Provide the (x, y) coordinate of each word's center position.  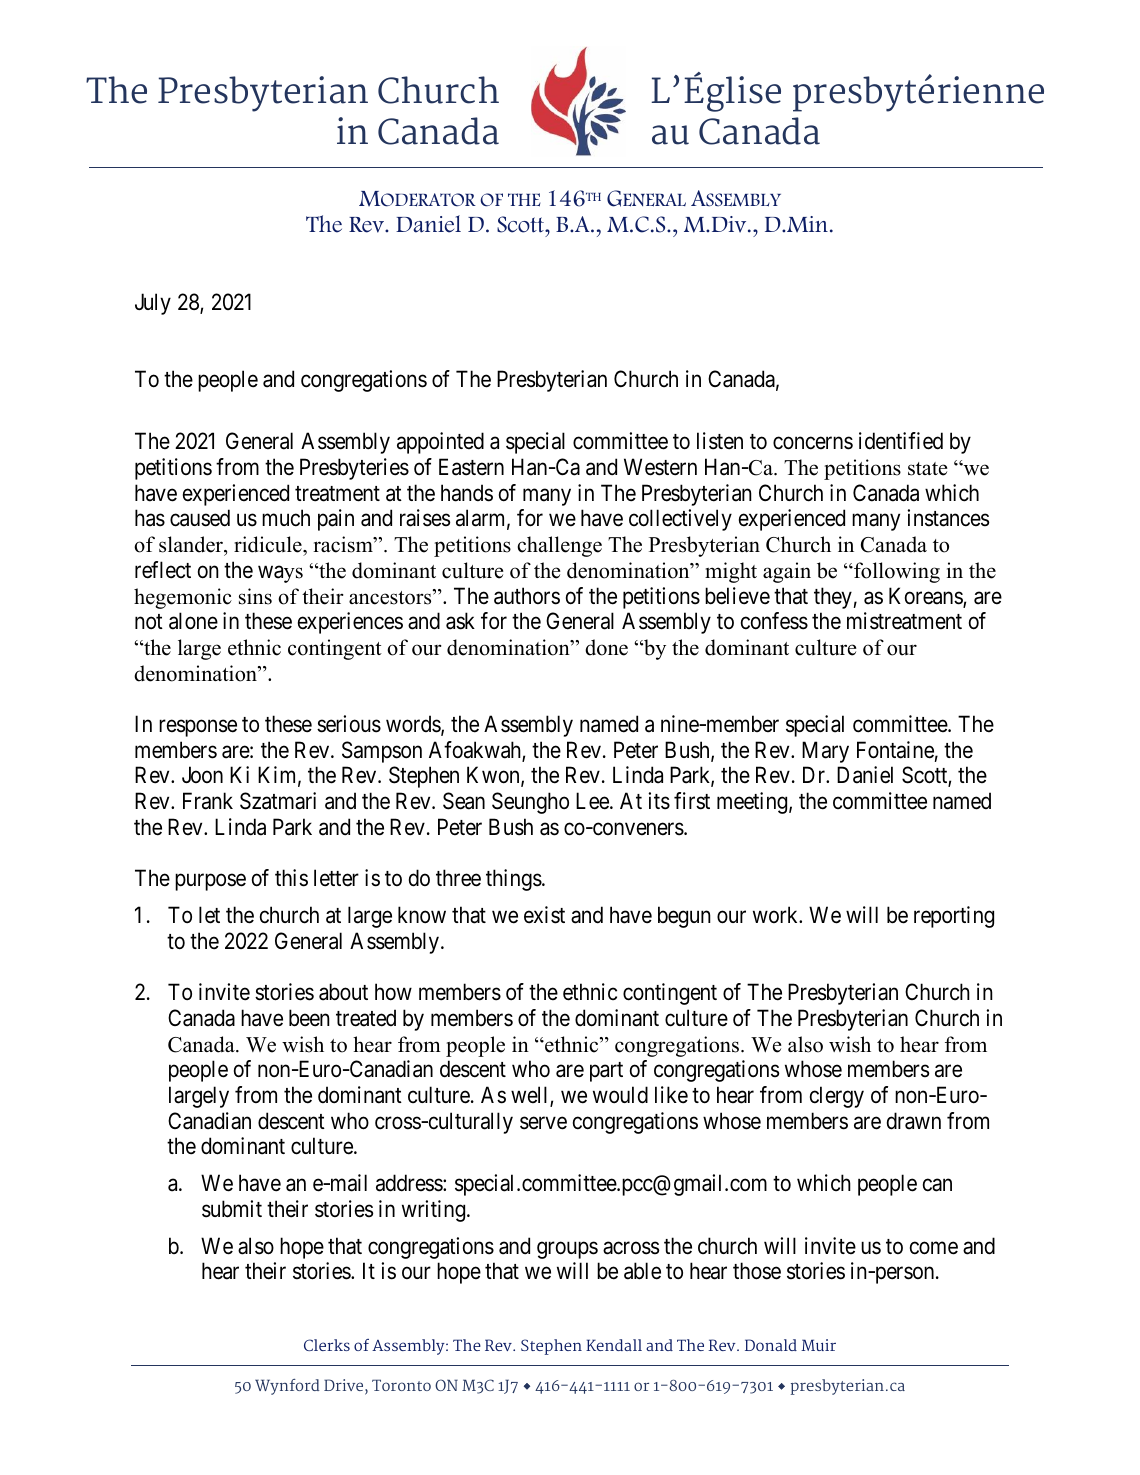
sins (255, 596)
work (777, 914)
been (309, 1018)
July (153, 304)
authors (527, 596)
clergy (837, 1097)
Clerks (327, 1345)
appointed (440, 443)
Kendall (614, 1345)
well (531, 1096)
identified (901, 441)
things (514, 880)
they (833, 598)
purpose (210, 882)
